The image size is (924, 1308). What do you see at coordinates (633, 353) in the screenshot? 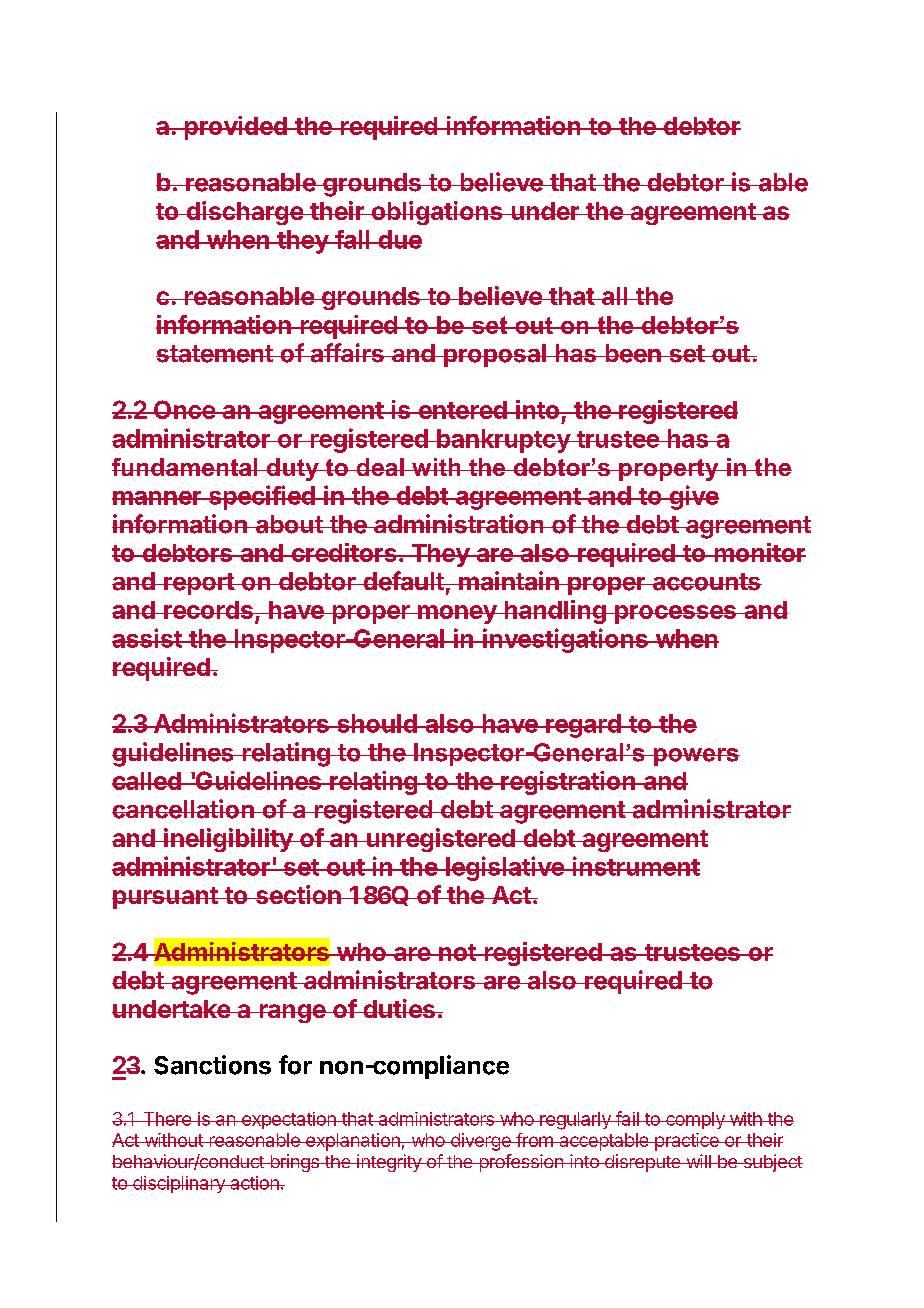
I see `been` at bounding box center [633, 353].
